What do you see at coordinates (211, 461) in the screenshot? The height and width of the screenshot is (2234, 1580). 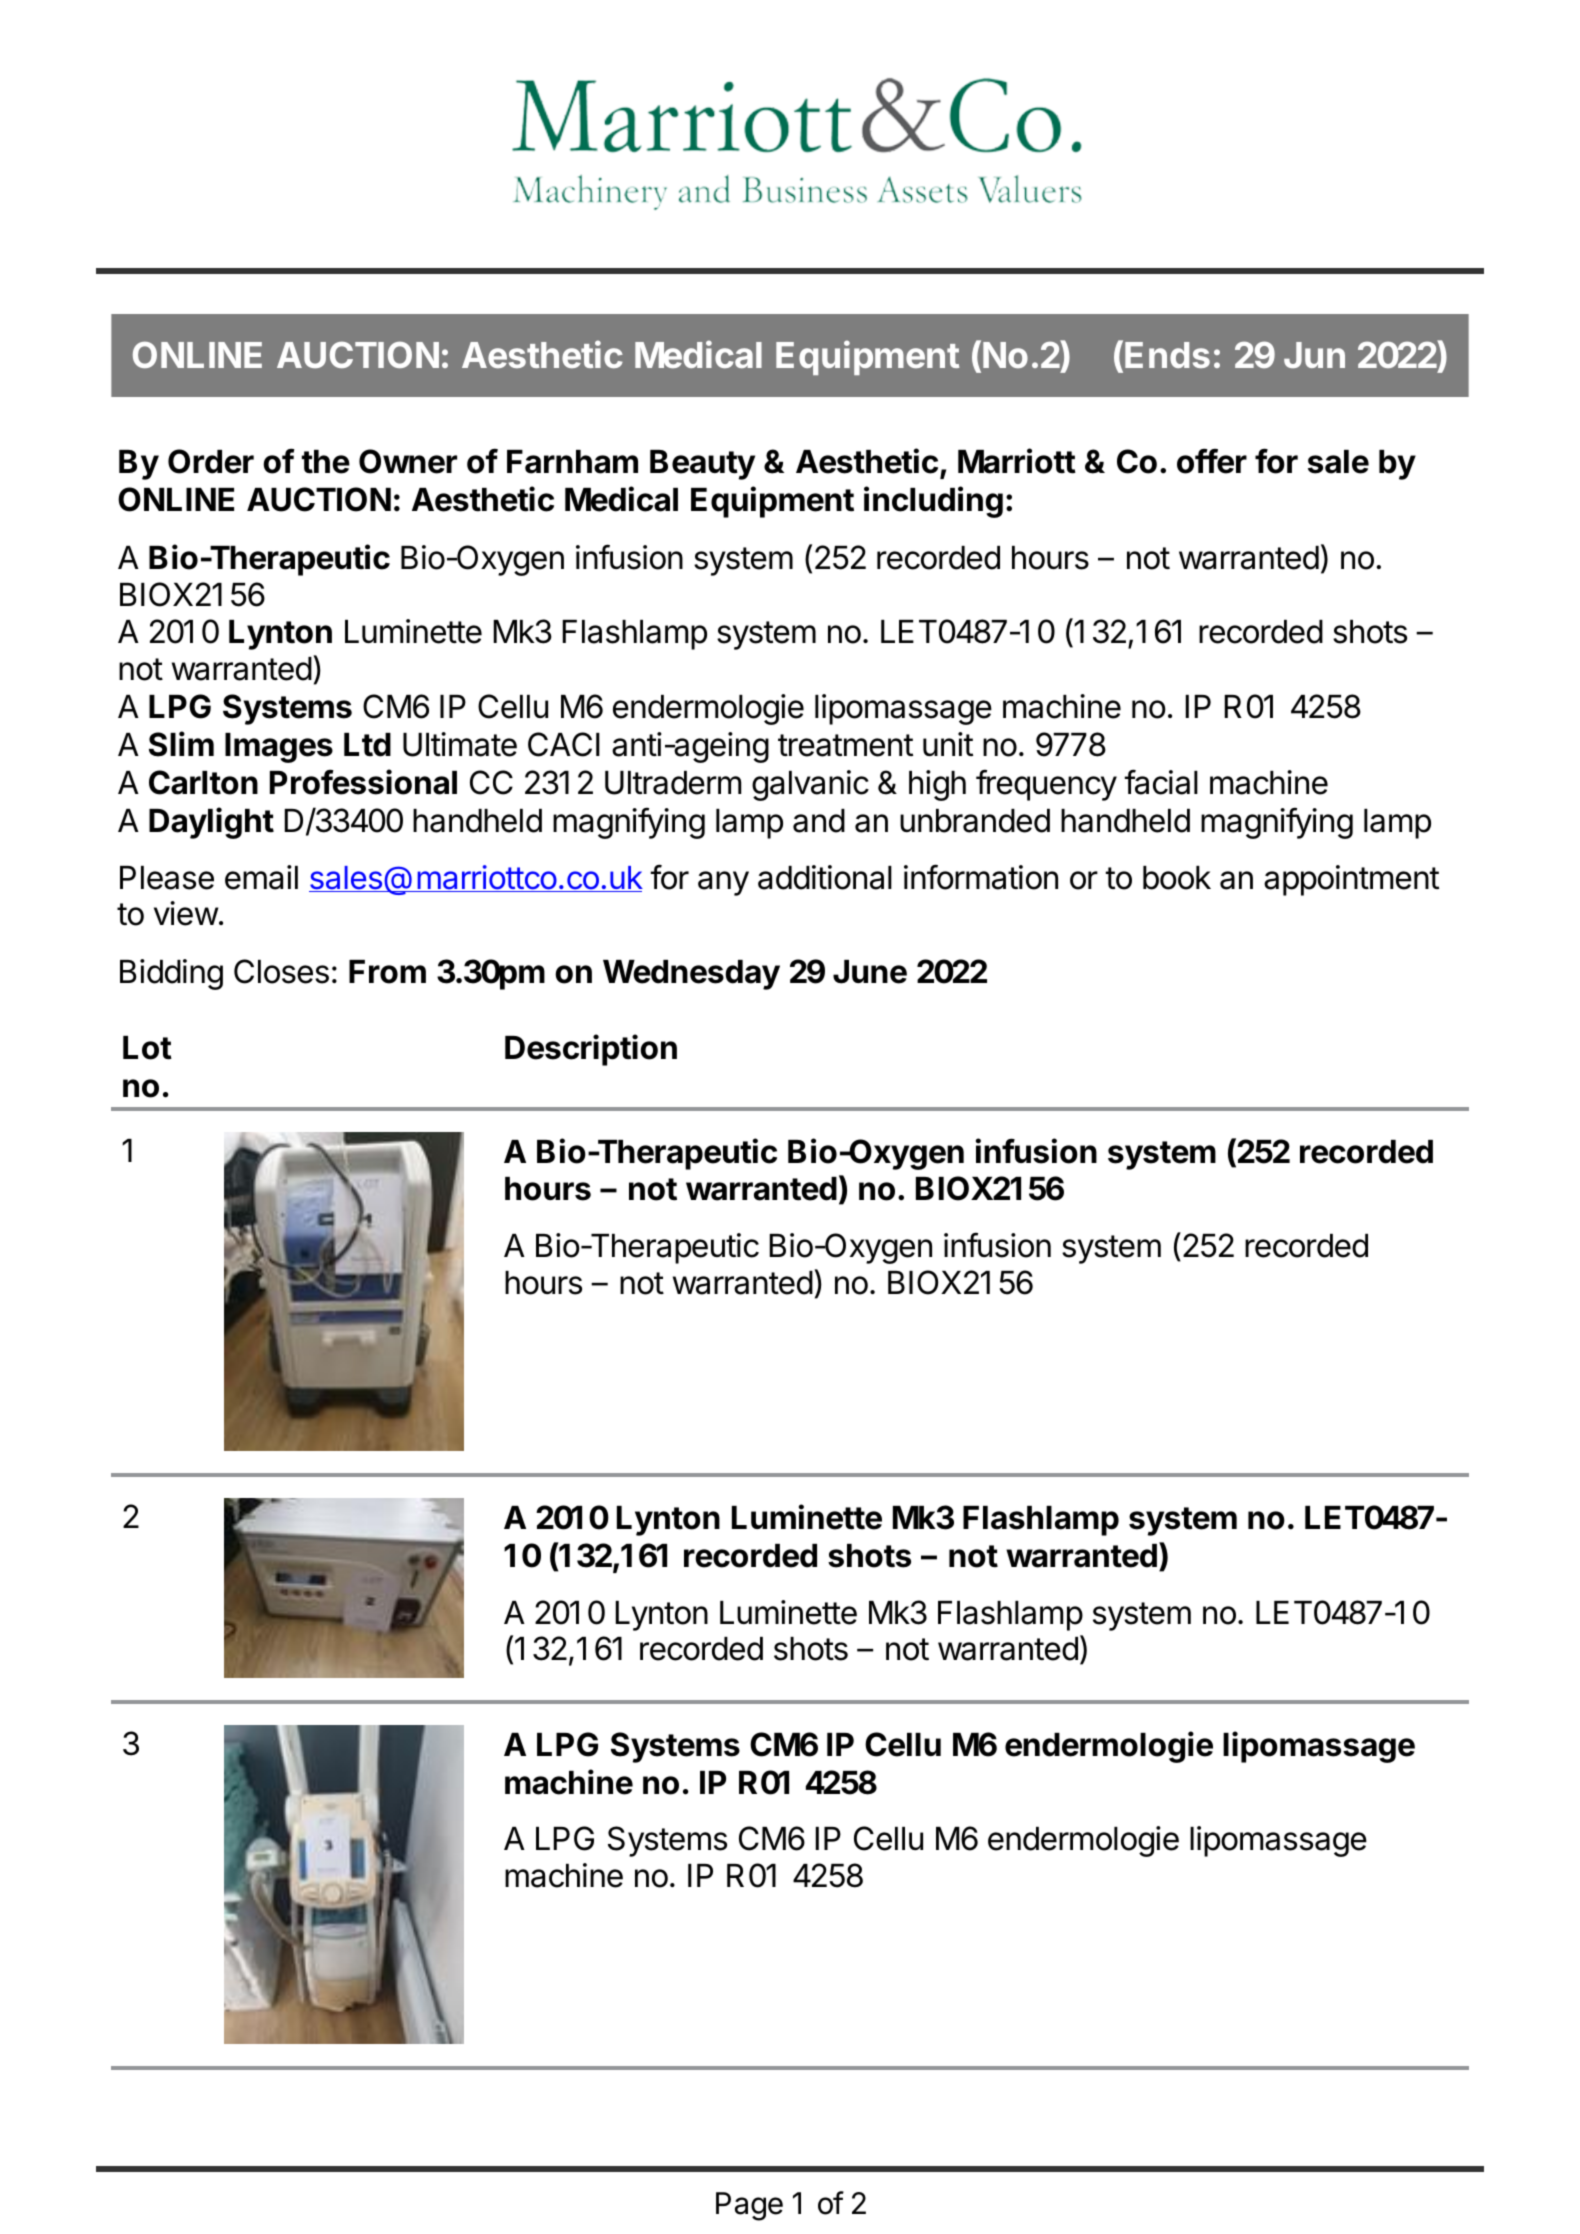 I see `Order` at bounding box center [211, 461].
